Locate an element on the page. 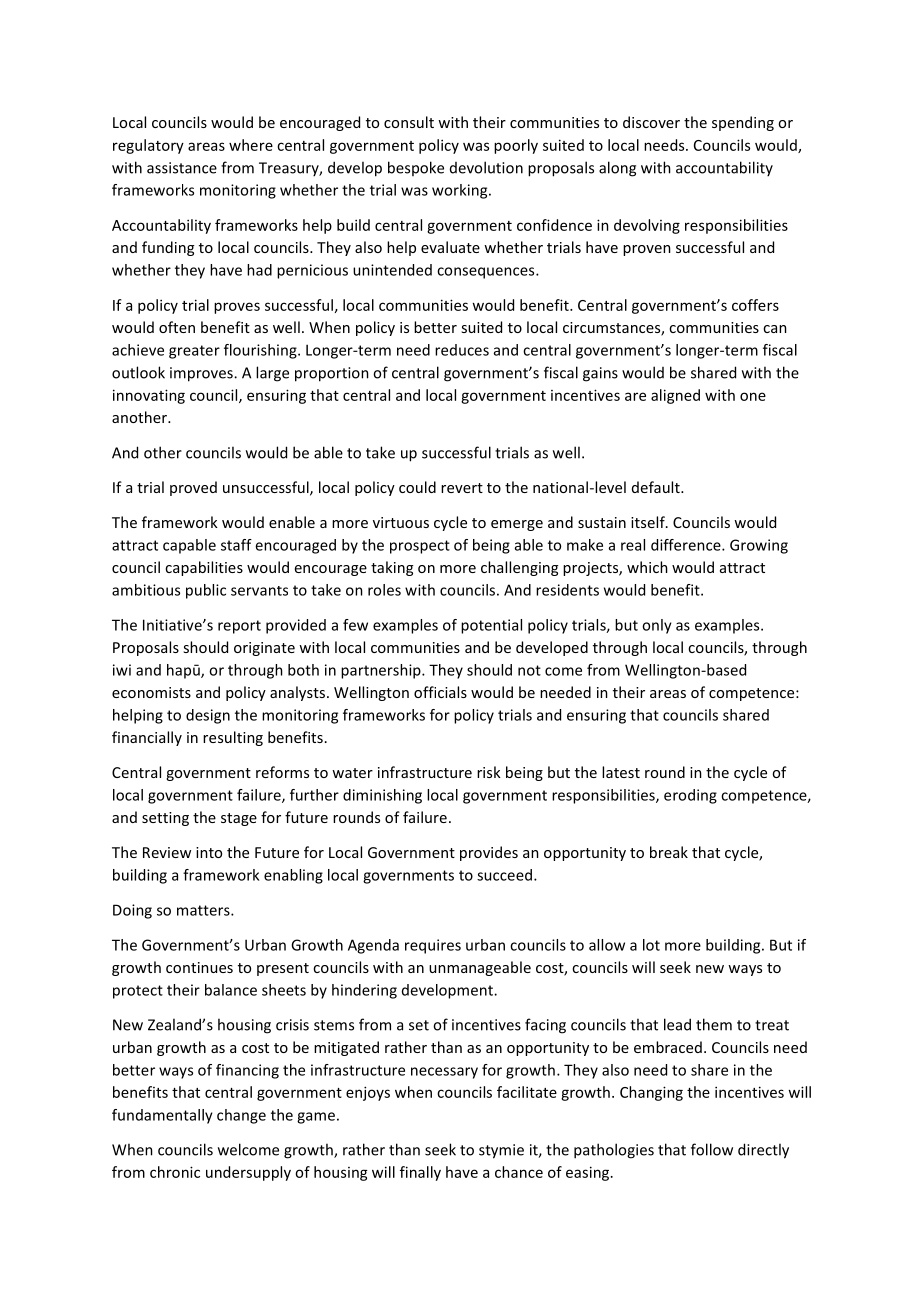 The image size is (924, 1308). spending is located at coordinates (743, 123).
